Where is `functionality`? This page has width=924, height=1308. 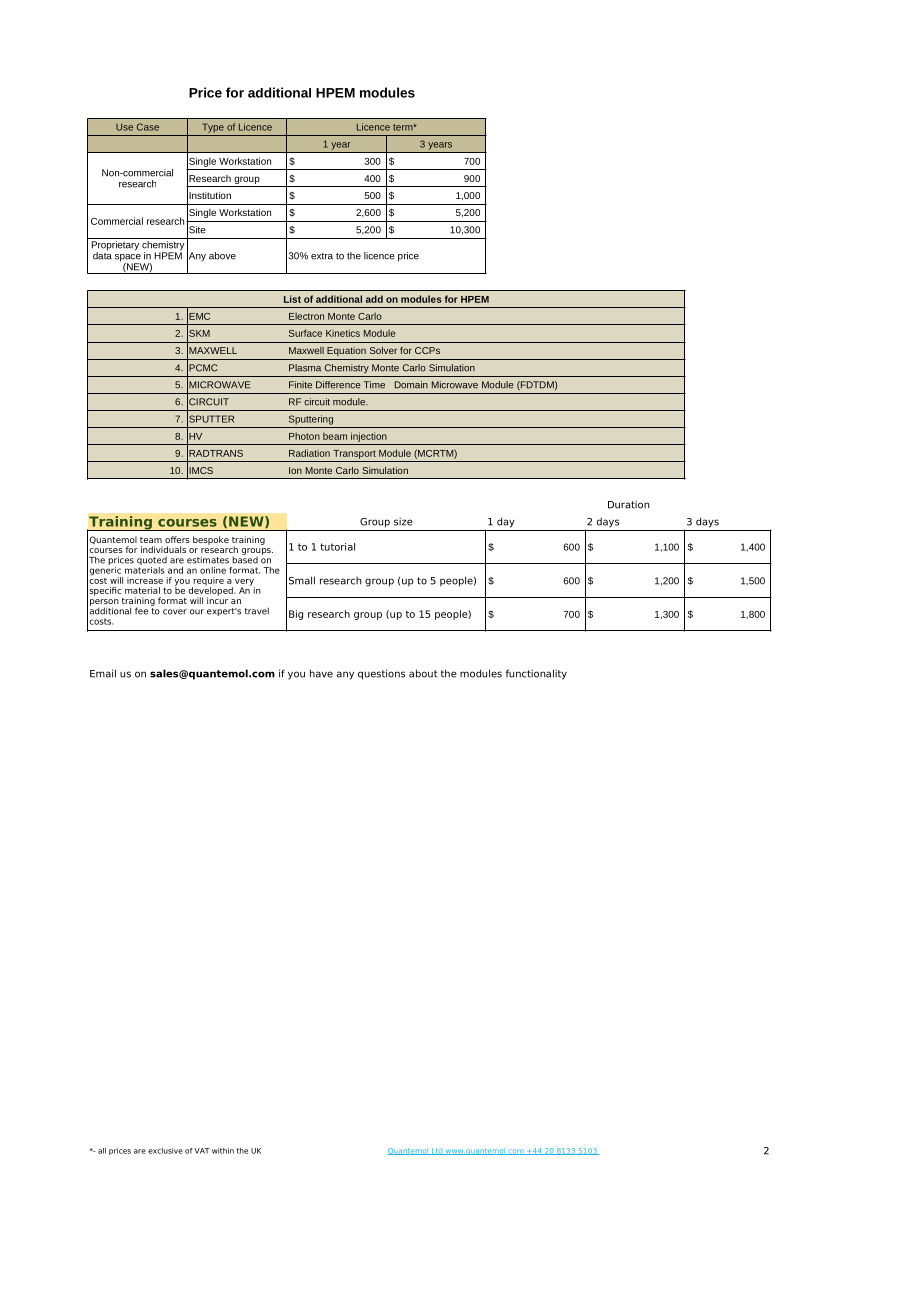 functionality is located at coordinates (536, 674).
